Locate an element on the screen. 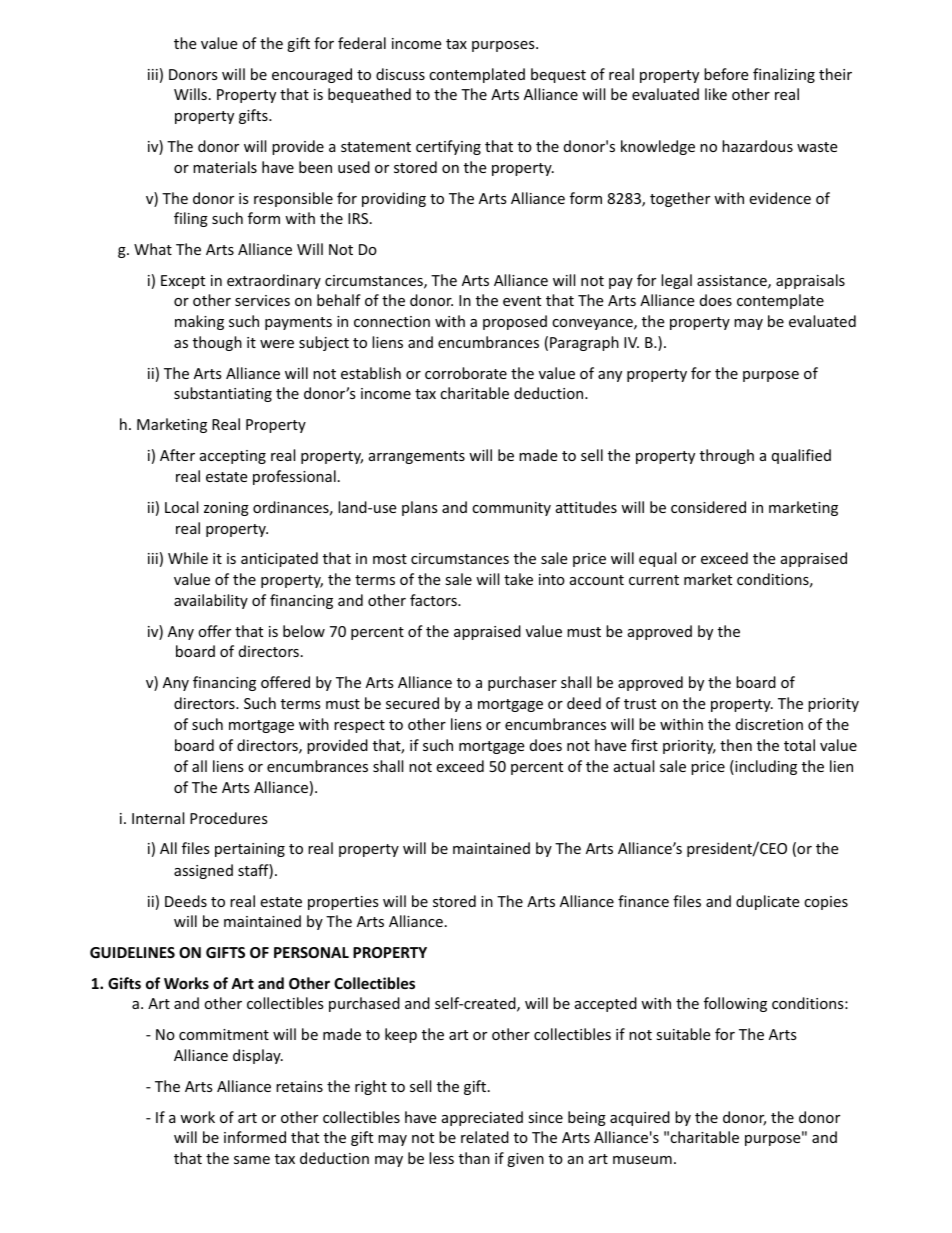 The height and width of the screenshot is (1233, 952). same is located at coordinates (252, 1160).
